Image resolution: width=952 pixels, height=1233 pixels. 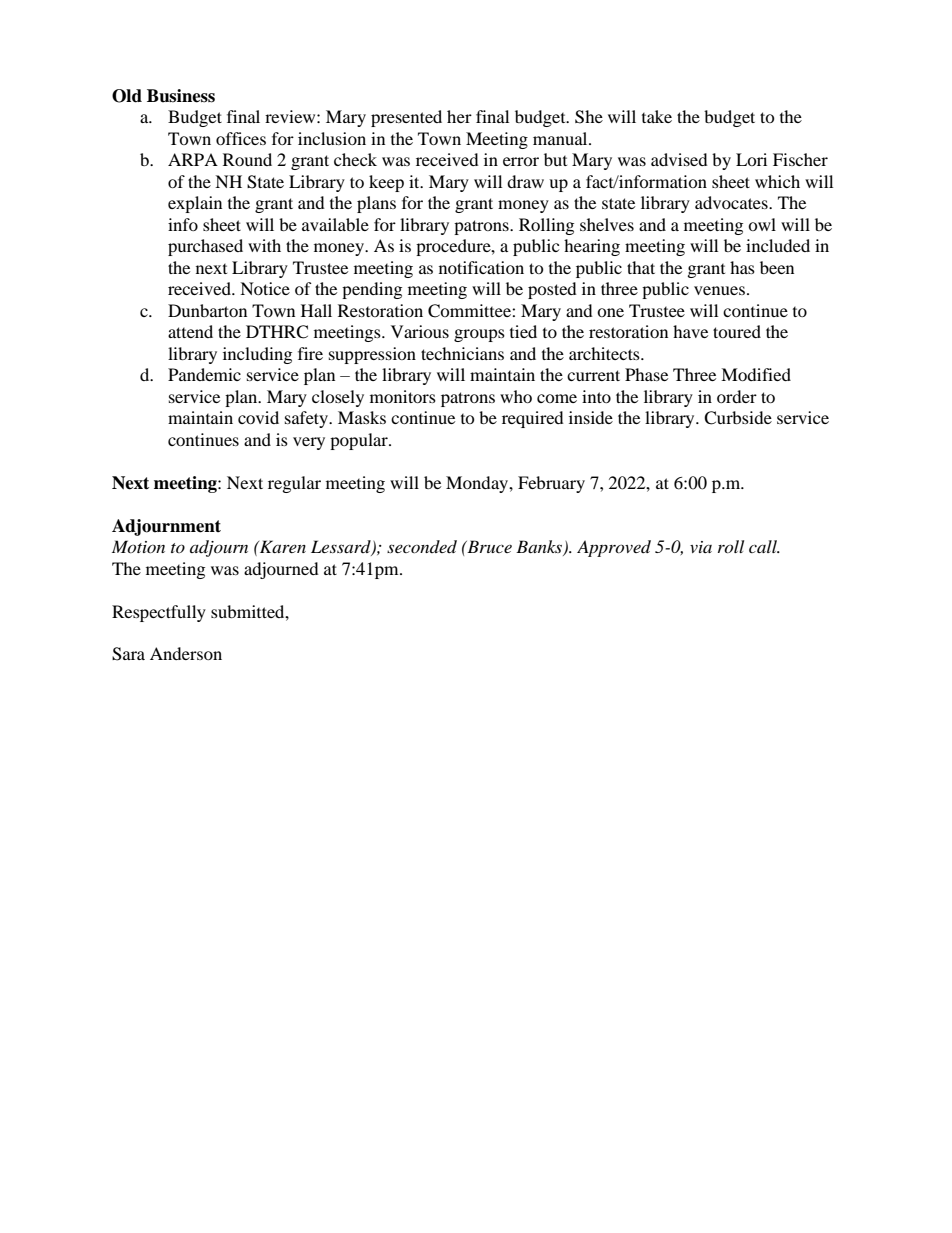 What do you see at coordinates (406, 118) in the image?
I see `presented` at bounding box center [406, 118].
